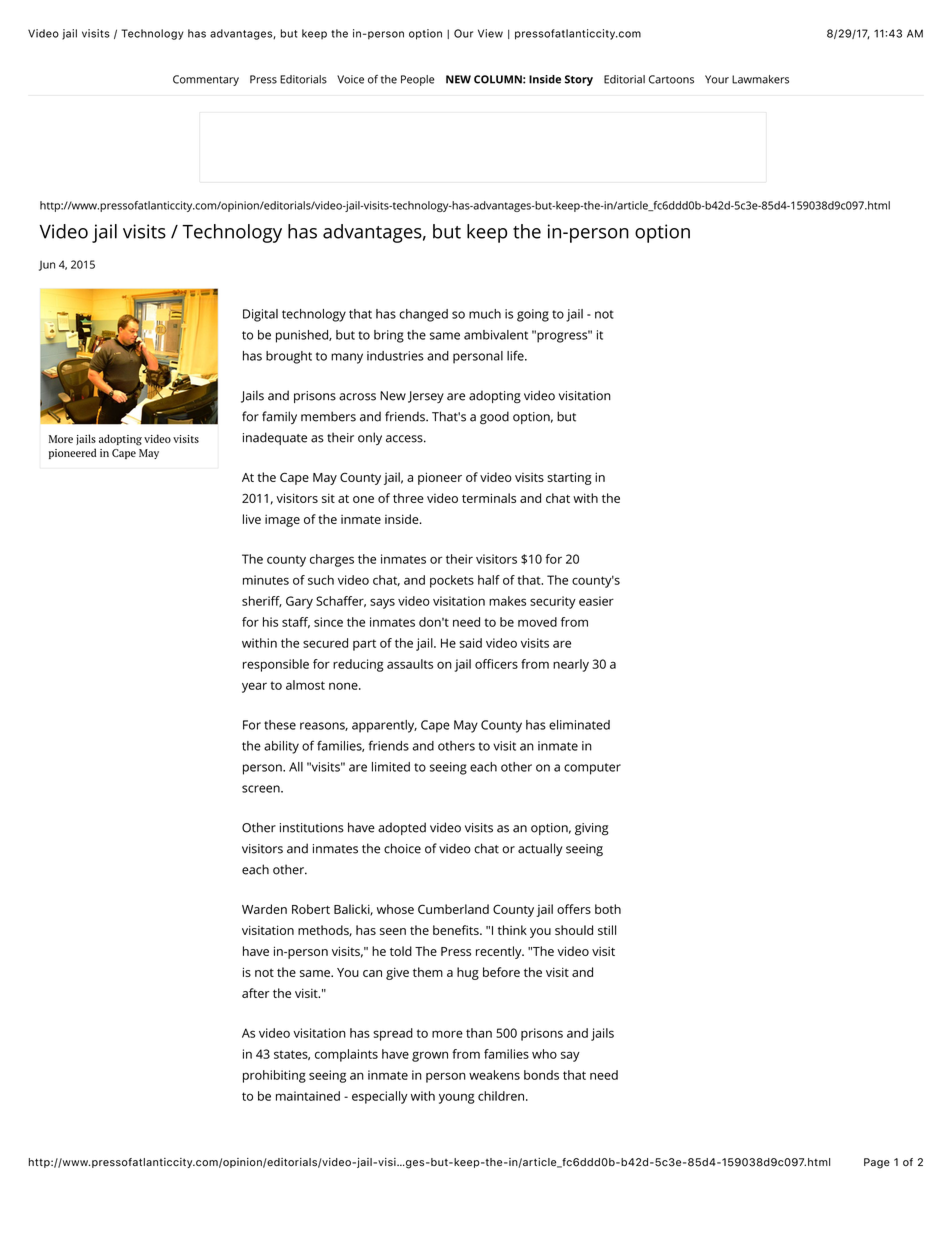  Describe the element at coordinates (489, 580) in the image. I see `half` at that location.
